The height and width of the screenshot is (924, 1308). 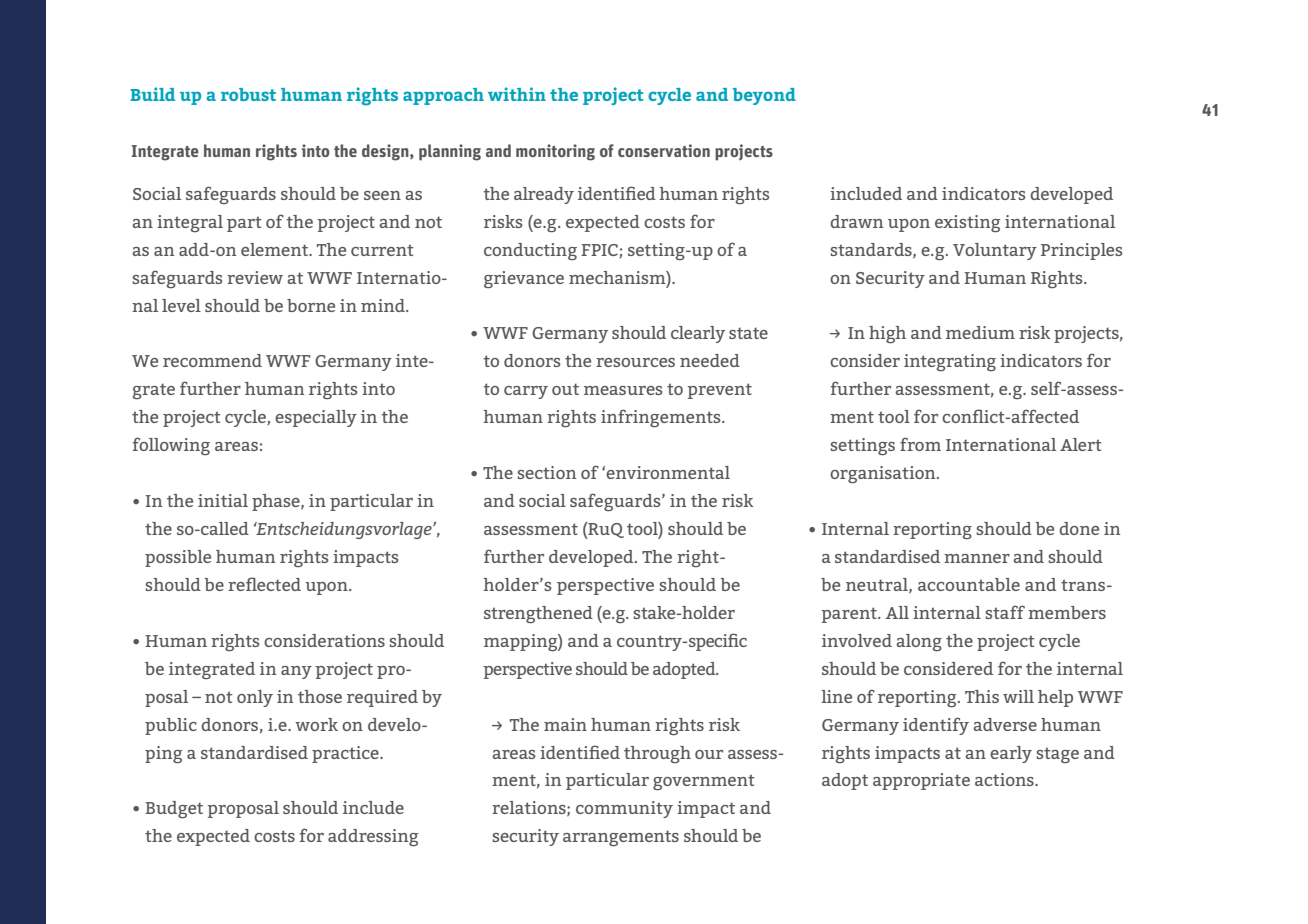 What do you see at coordinates (764, 96) in the screenshot?
I see `beyond` at bounding box center [764, 96].
